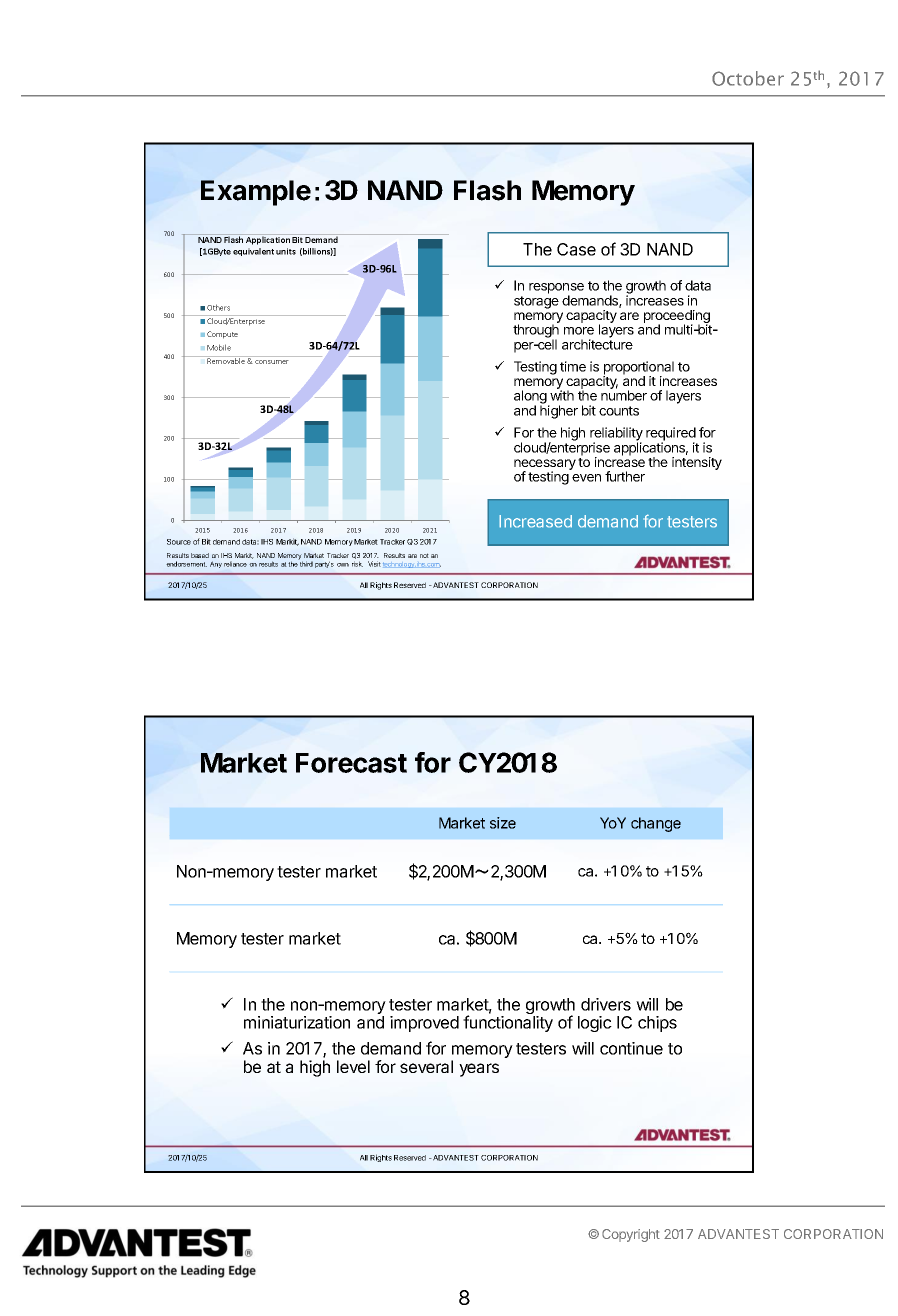 This document has height=1316, width=898. Describe the element at coordinates (576, 249) in the document. I see `Case` at that location.
